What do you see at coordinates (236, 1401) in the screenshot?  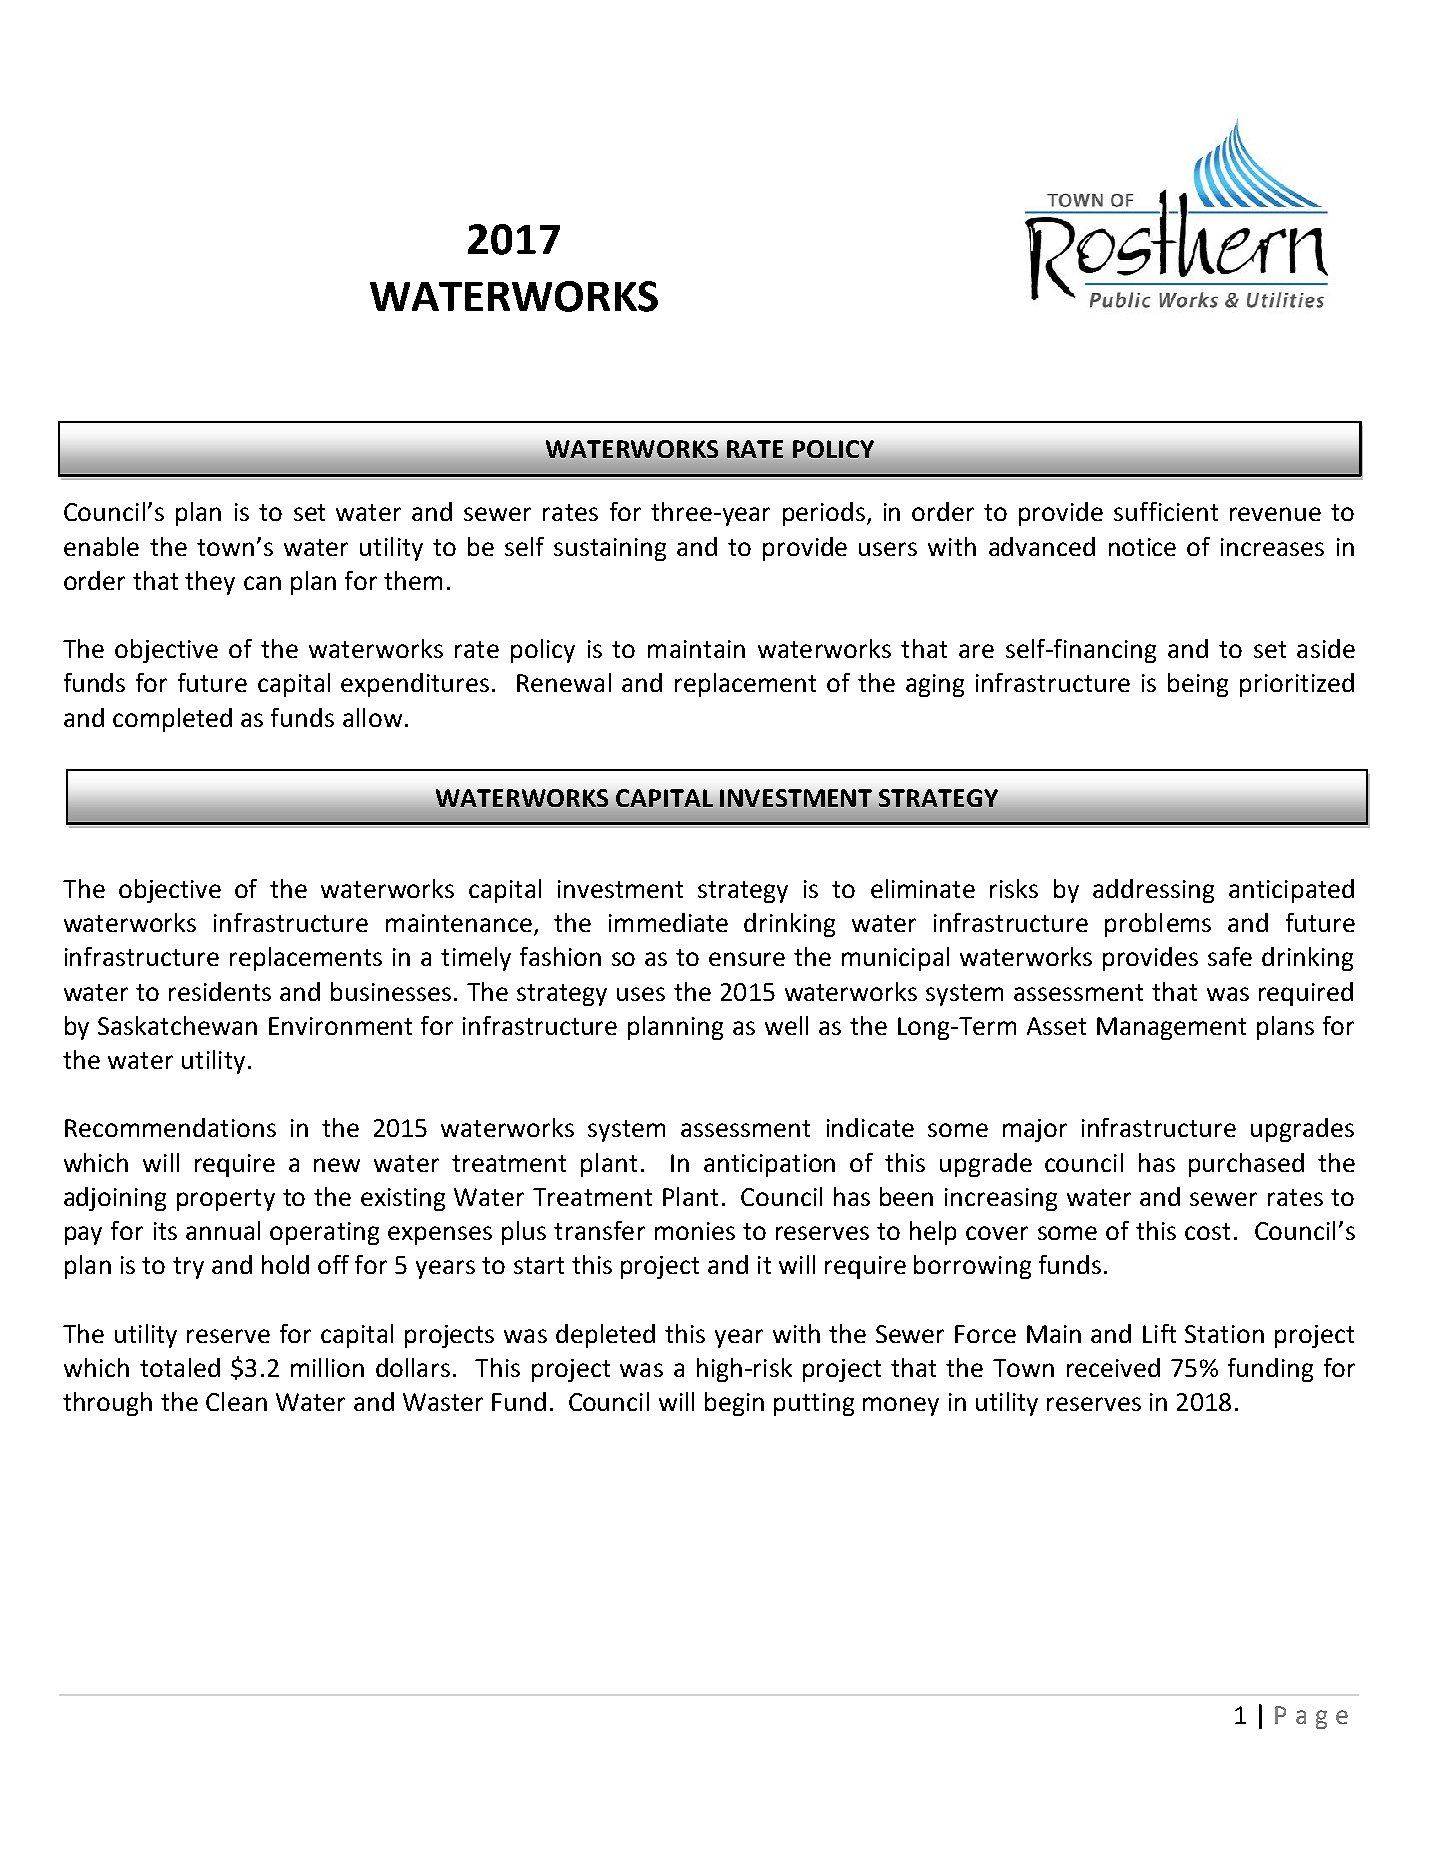 I see `Clean` at bounding box center [236, 1401].
